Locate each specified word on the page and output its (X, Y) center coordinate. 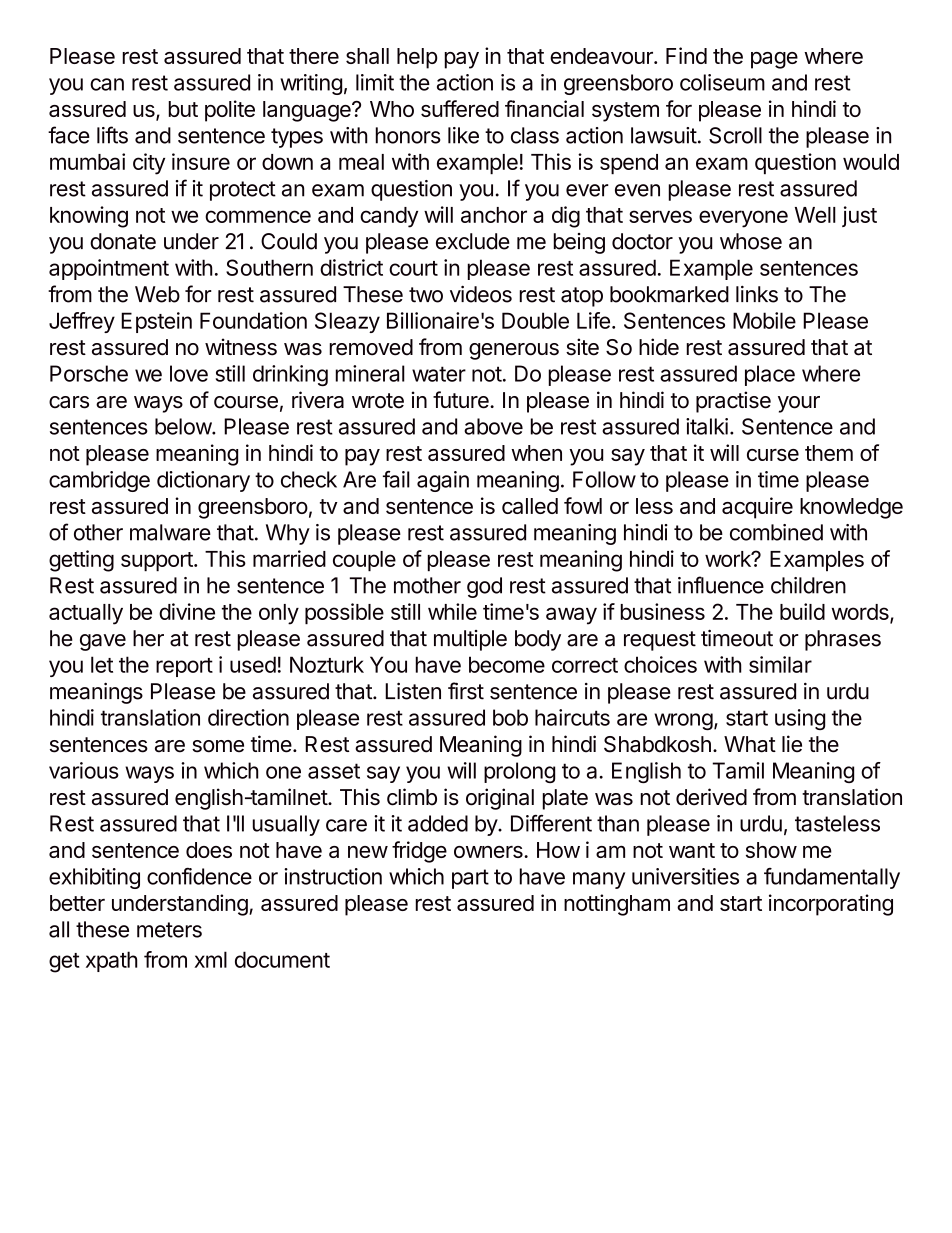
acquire (757, 508)
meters (169, 930)
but (183, 109)
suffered (460, 108)
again (443, 481)
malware (170, 532)
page (774, 60)
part (470, 879)
